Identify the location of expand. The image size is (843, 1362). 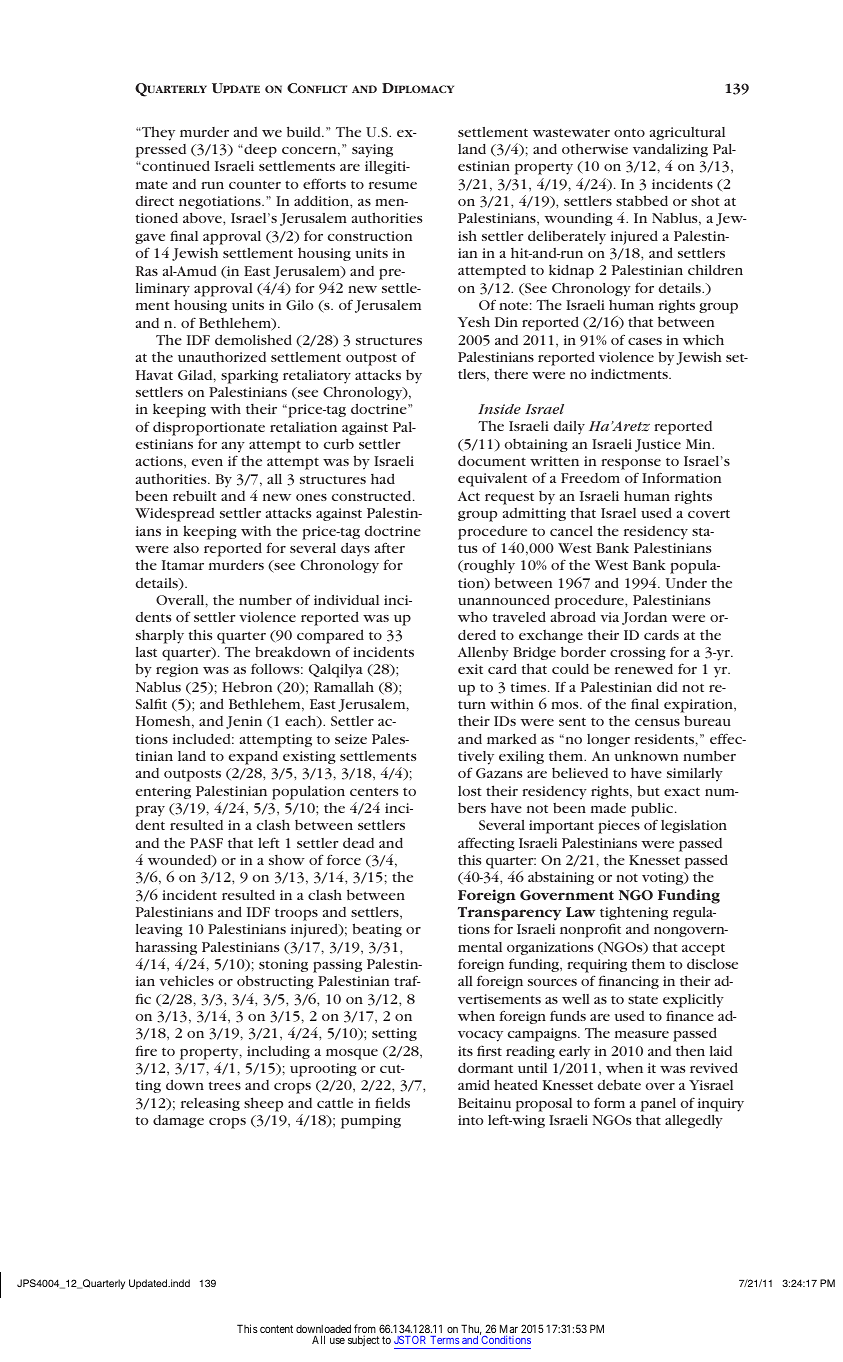
(253, 758).
